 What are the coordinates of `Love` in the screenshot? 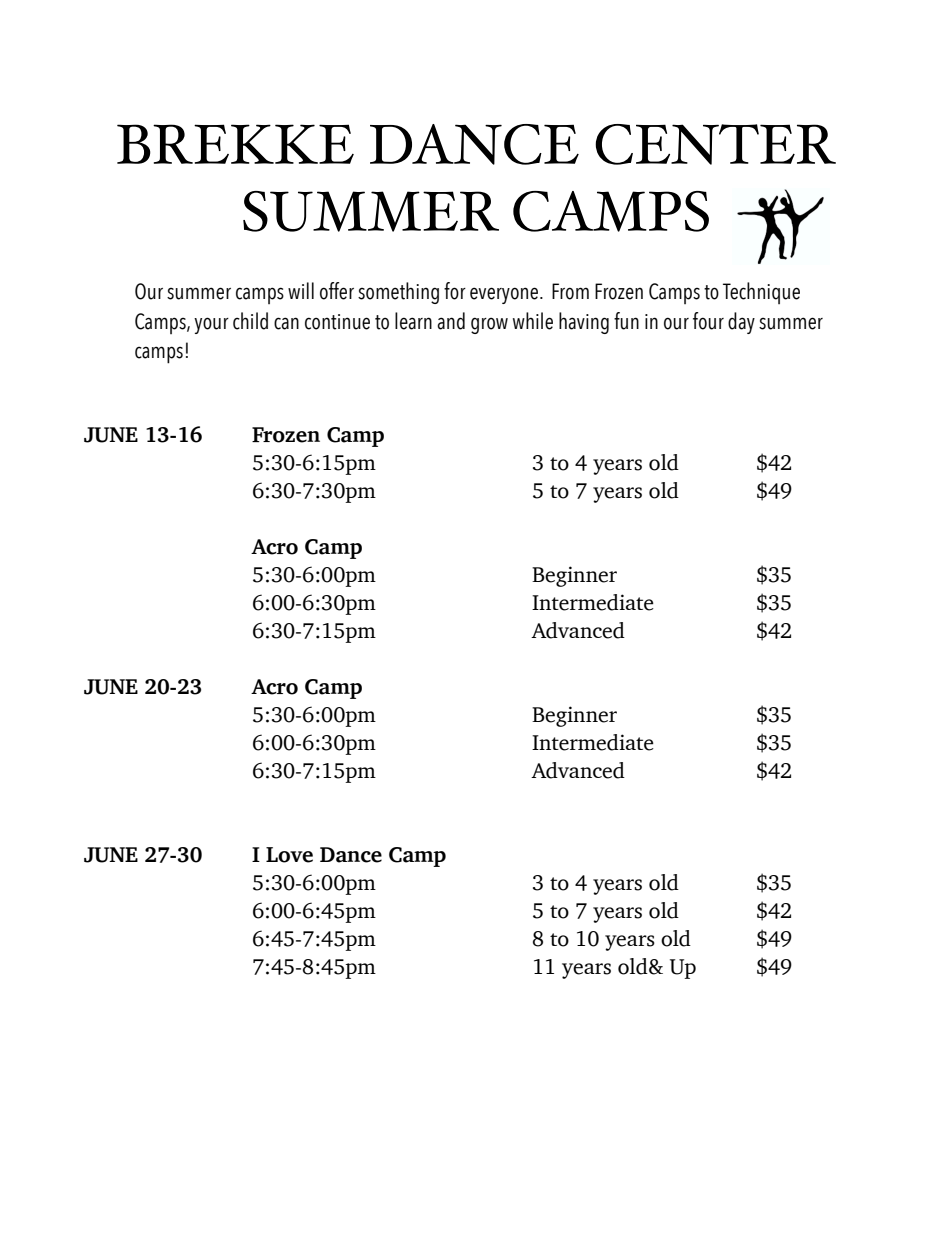 It's located at (289, 855).
